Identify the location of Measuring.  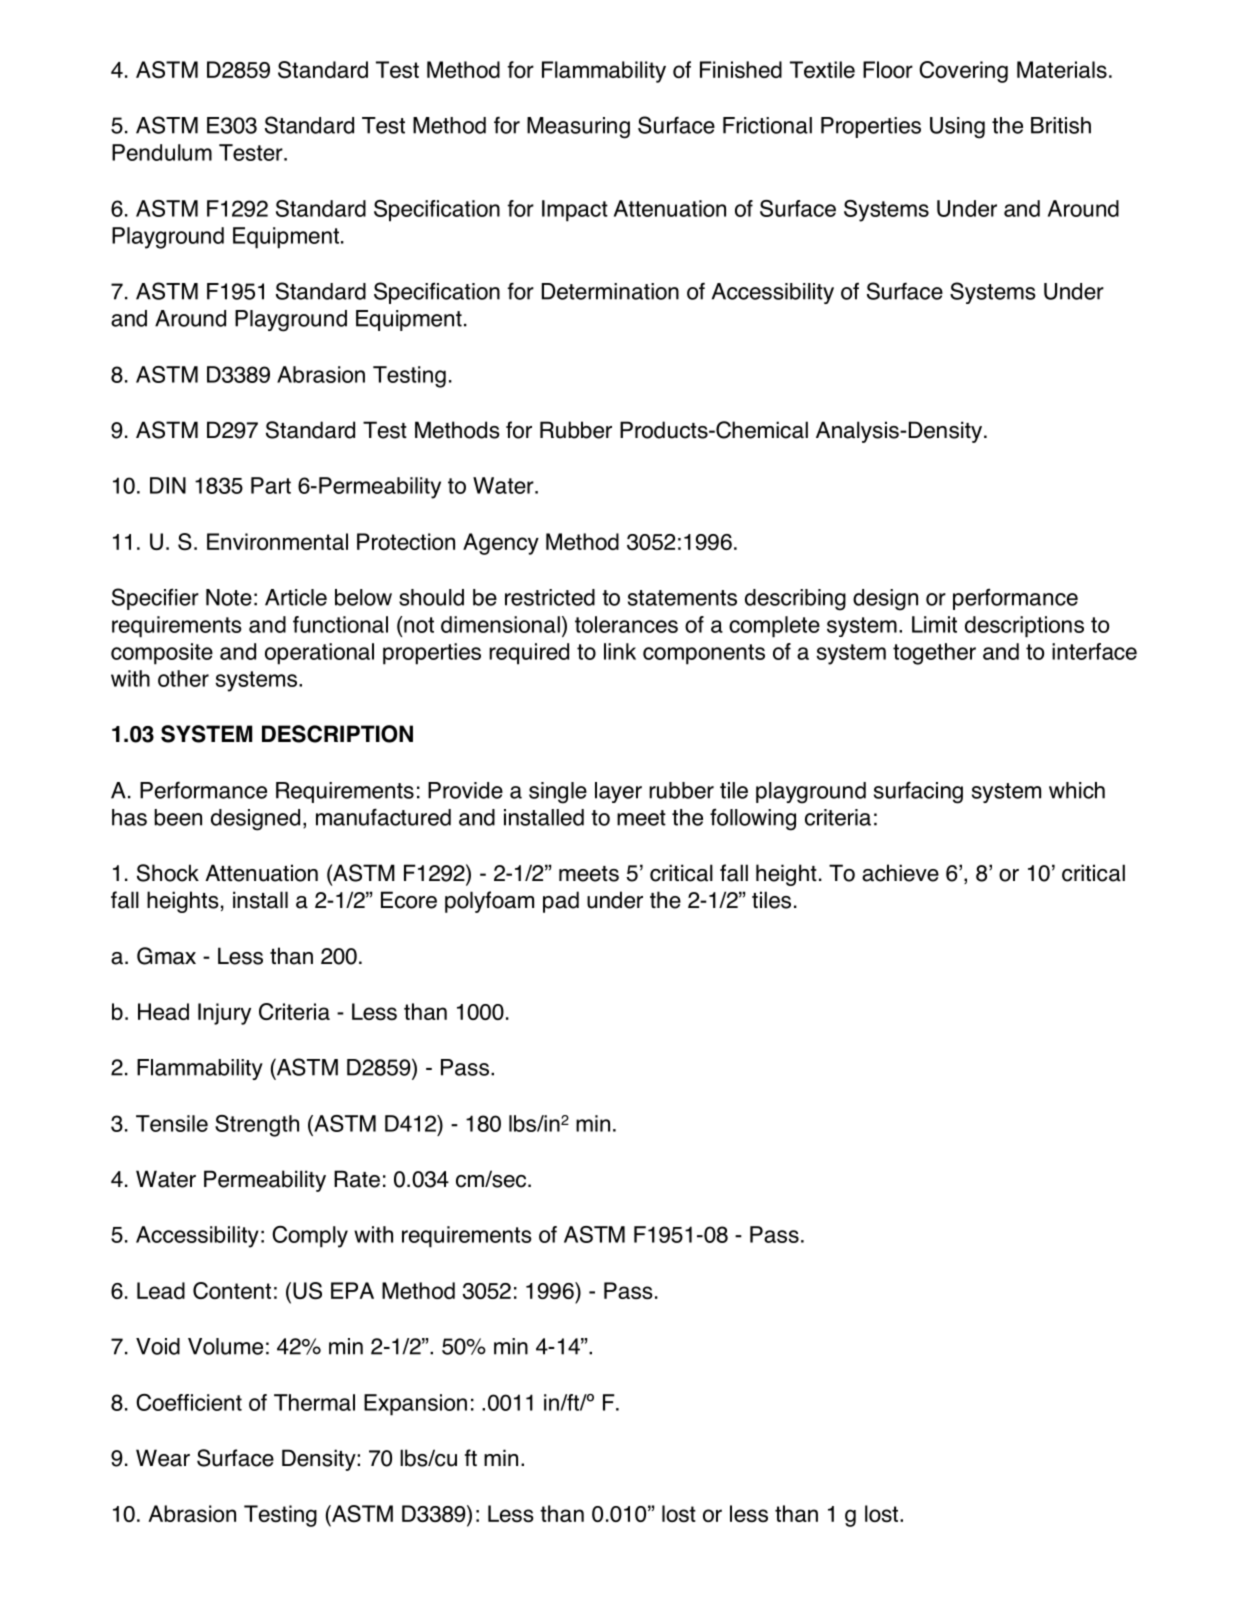
(578, 128).
